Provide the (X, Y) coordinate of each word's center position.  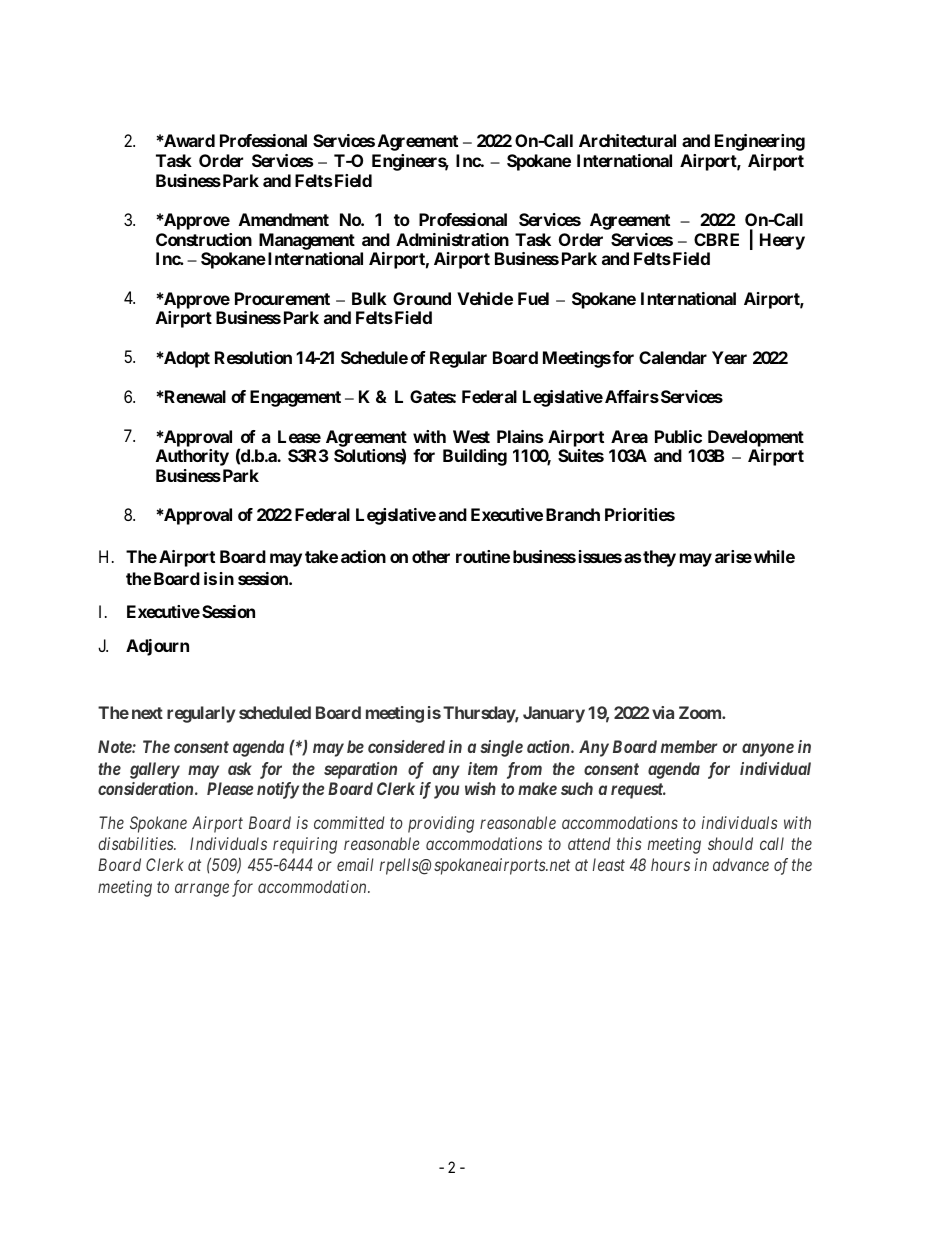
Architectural (627, 140)
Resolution (253, 357)
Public (678, 436)
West (471, 436)
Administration (452, 239)
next (147, 713)
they (659, 558)
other (431, 556)
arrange (202, 890)
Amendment (284, 219)
